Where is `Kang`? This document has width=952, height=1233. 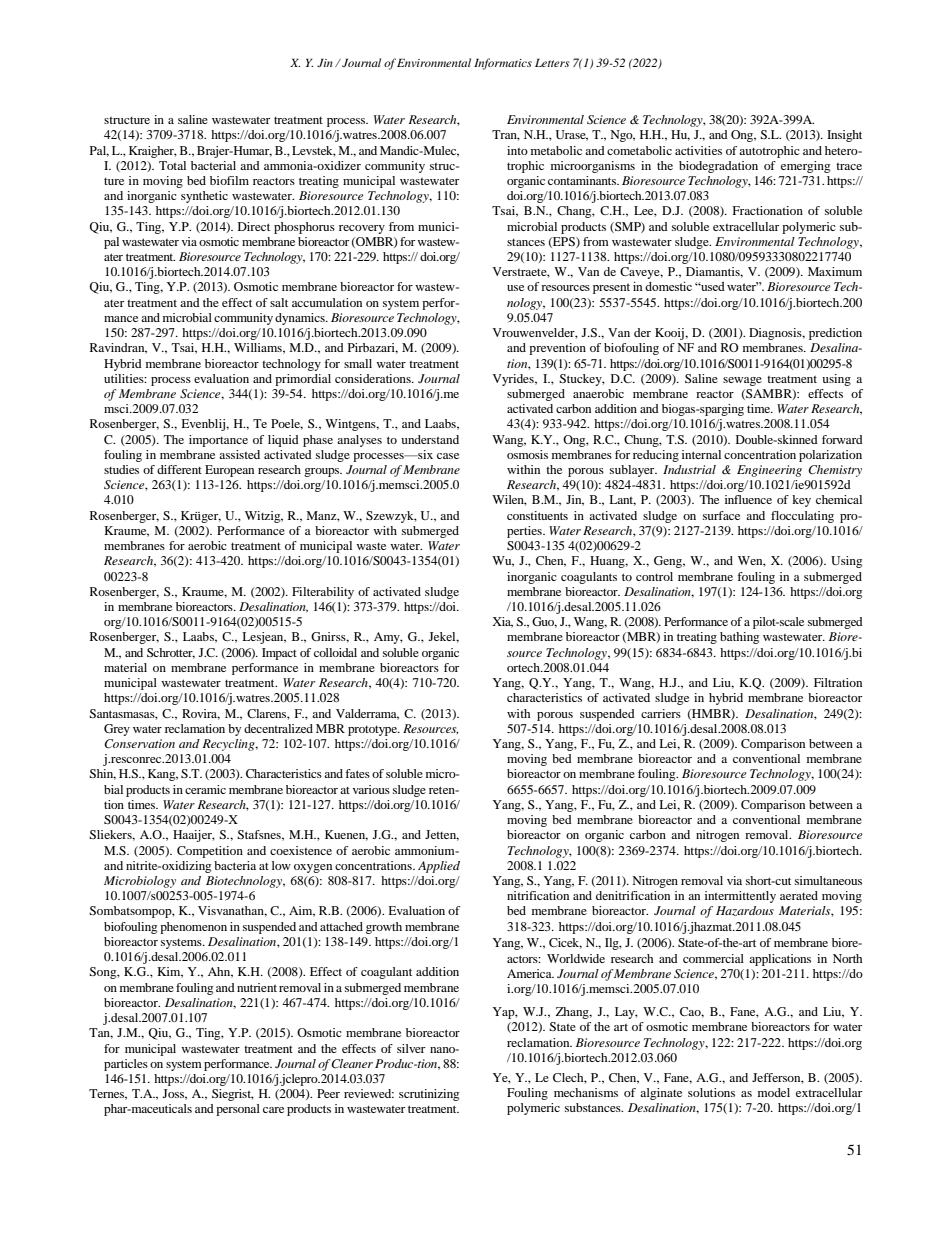 Kang is located at coordinates (163, 775).
